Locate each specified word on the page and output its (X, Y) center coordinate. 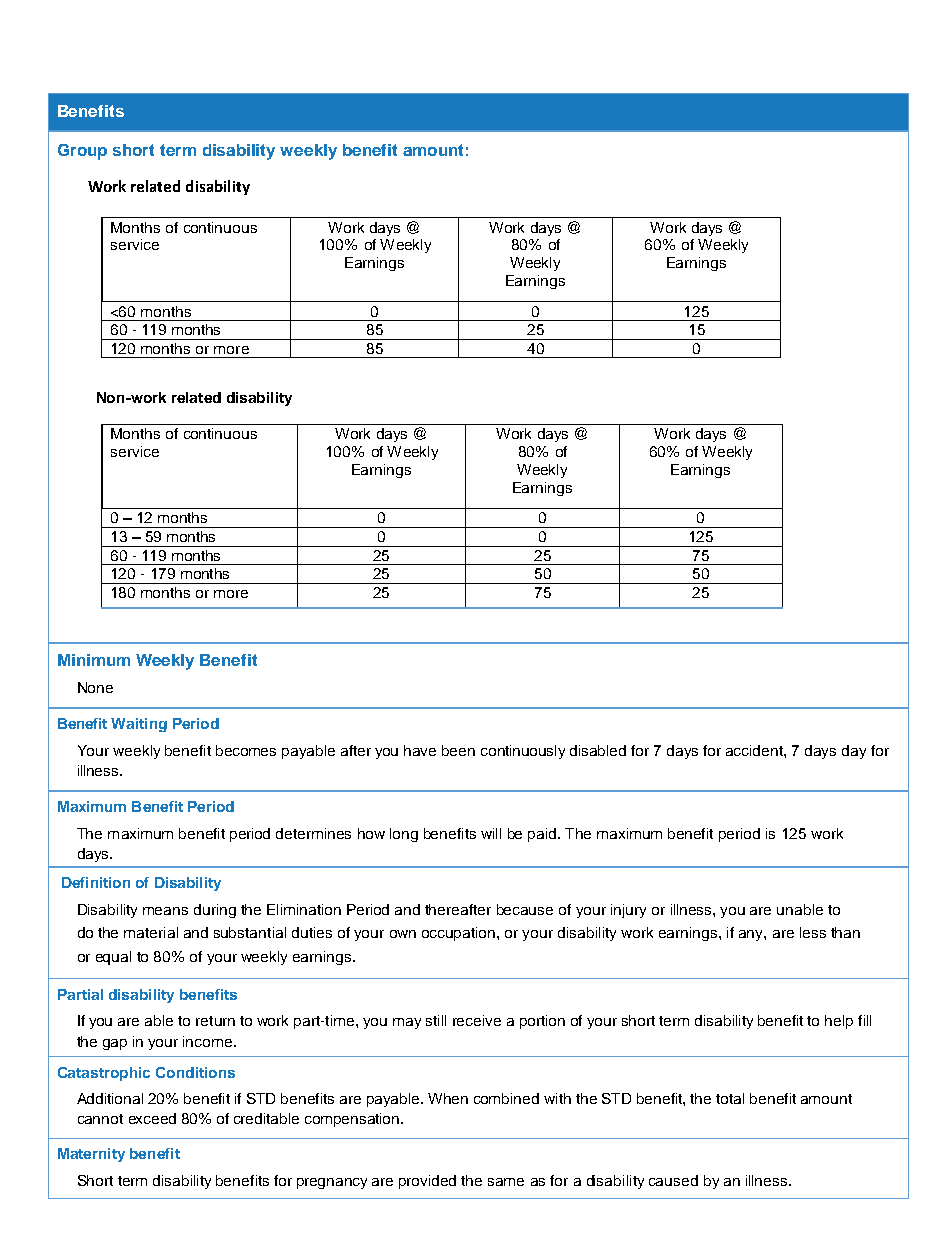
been (458, 750)
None (95, 687)
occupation (460, 934)
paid (543, 835)
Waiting (139, 725)
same (506, 1182)
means (165, 911)
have (420, 750)
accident (755, 750)
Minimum (94, 660)
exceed (152, 1118)
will (491, 833)
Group (82, 152)
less (813, 932)
